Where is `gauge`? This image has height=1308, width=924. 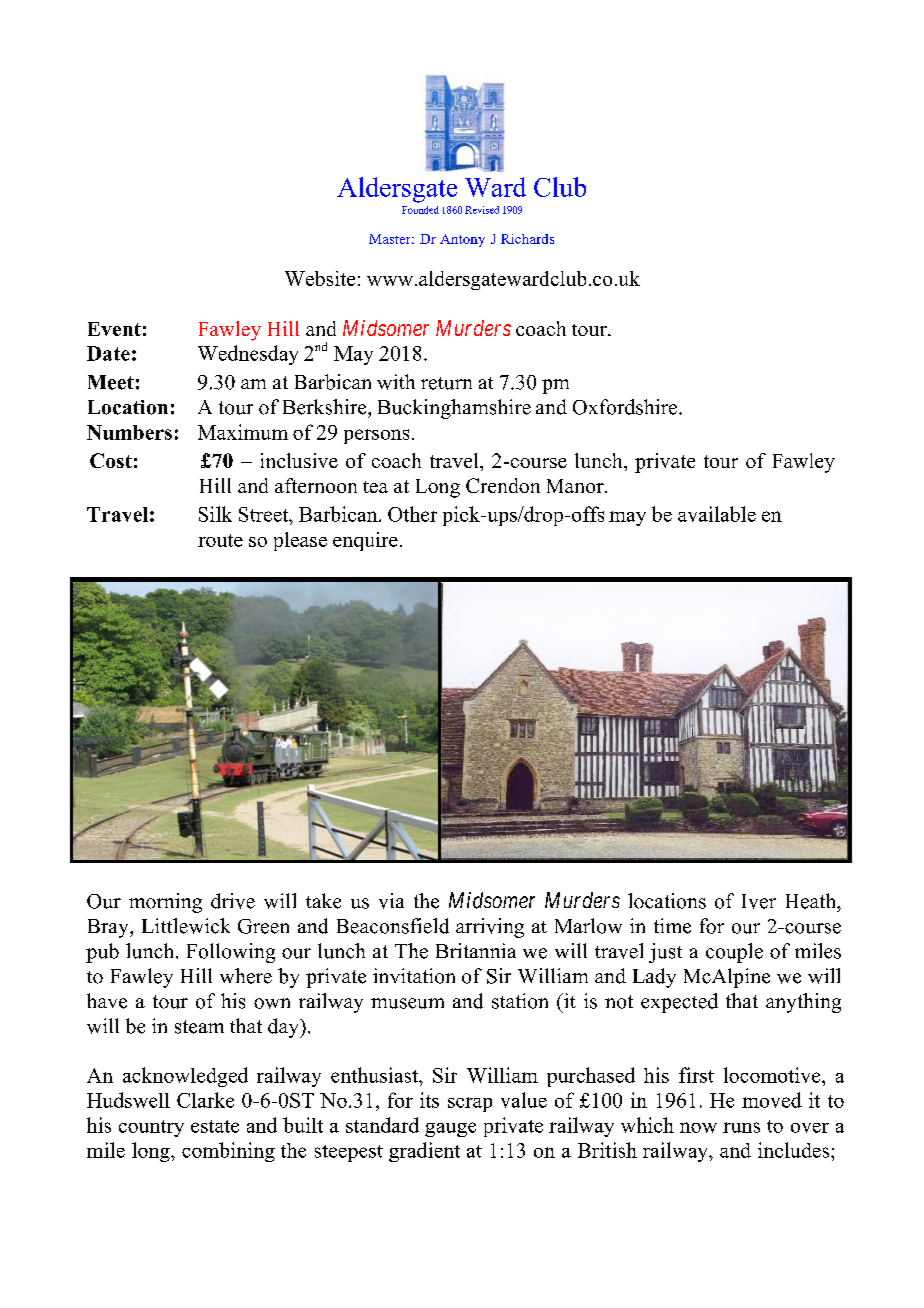 gauge is located at coordinates (450, 1129).
